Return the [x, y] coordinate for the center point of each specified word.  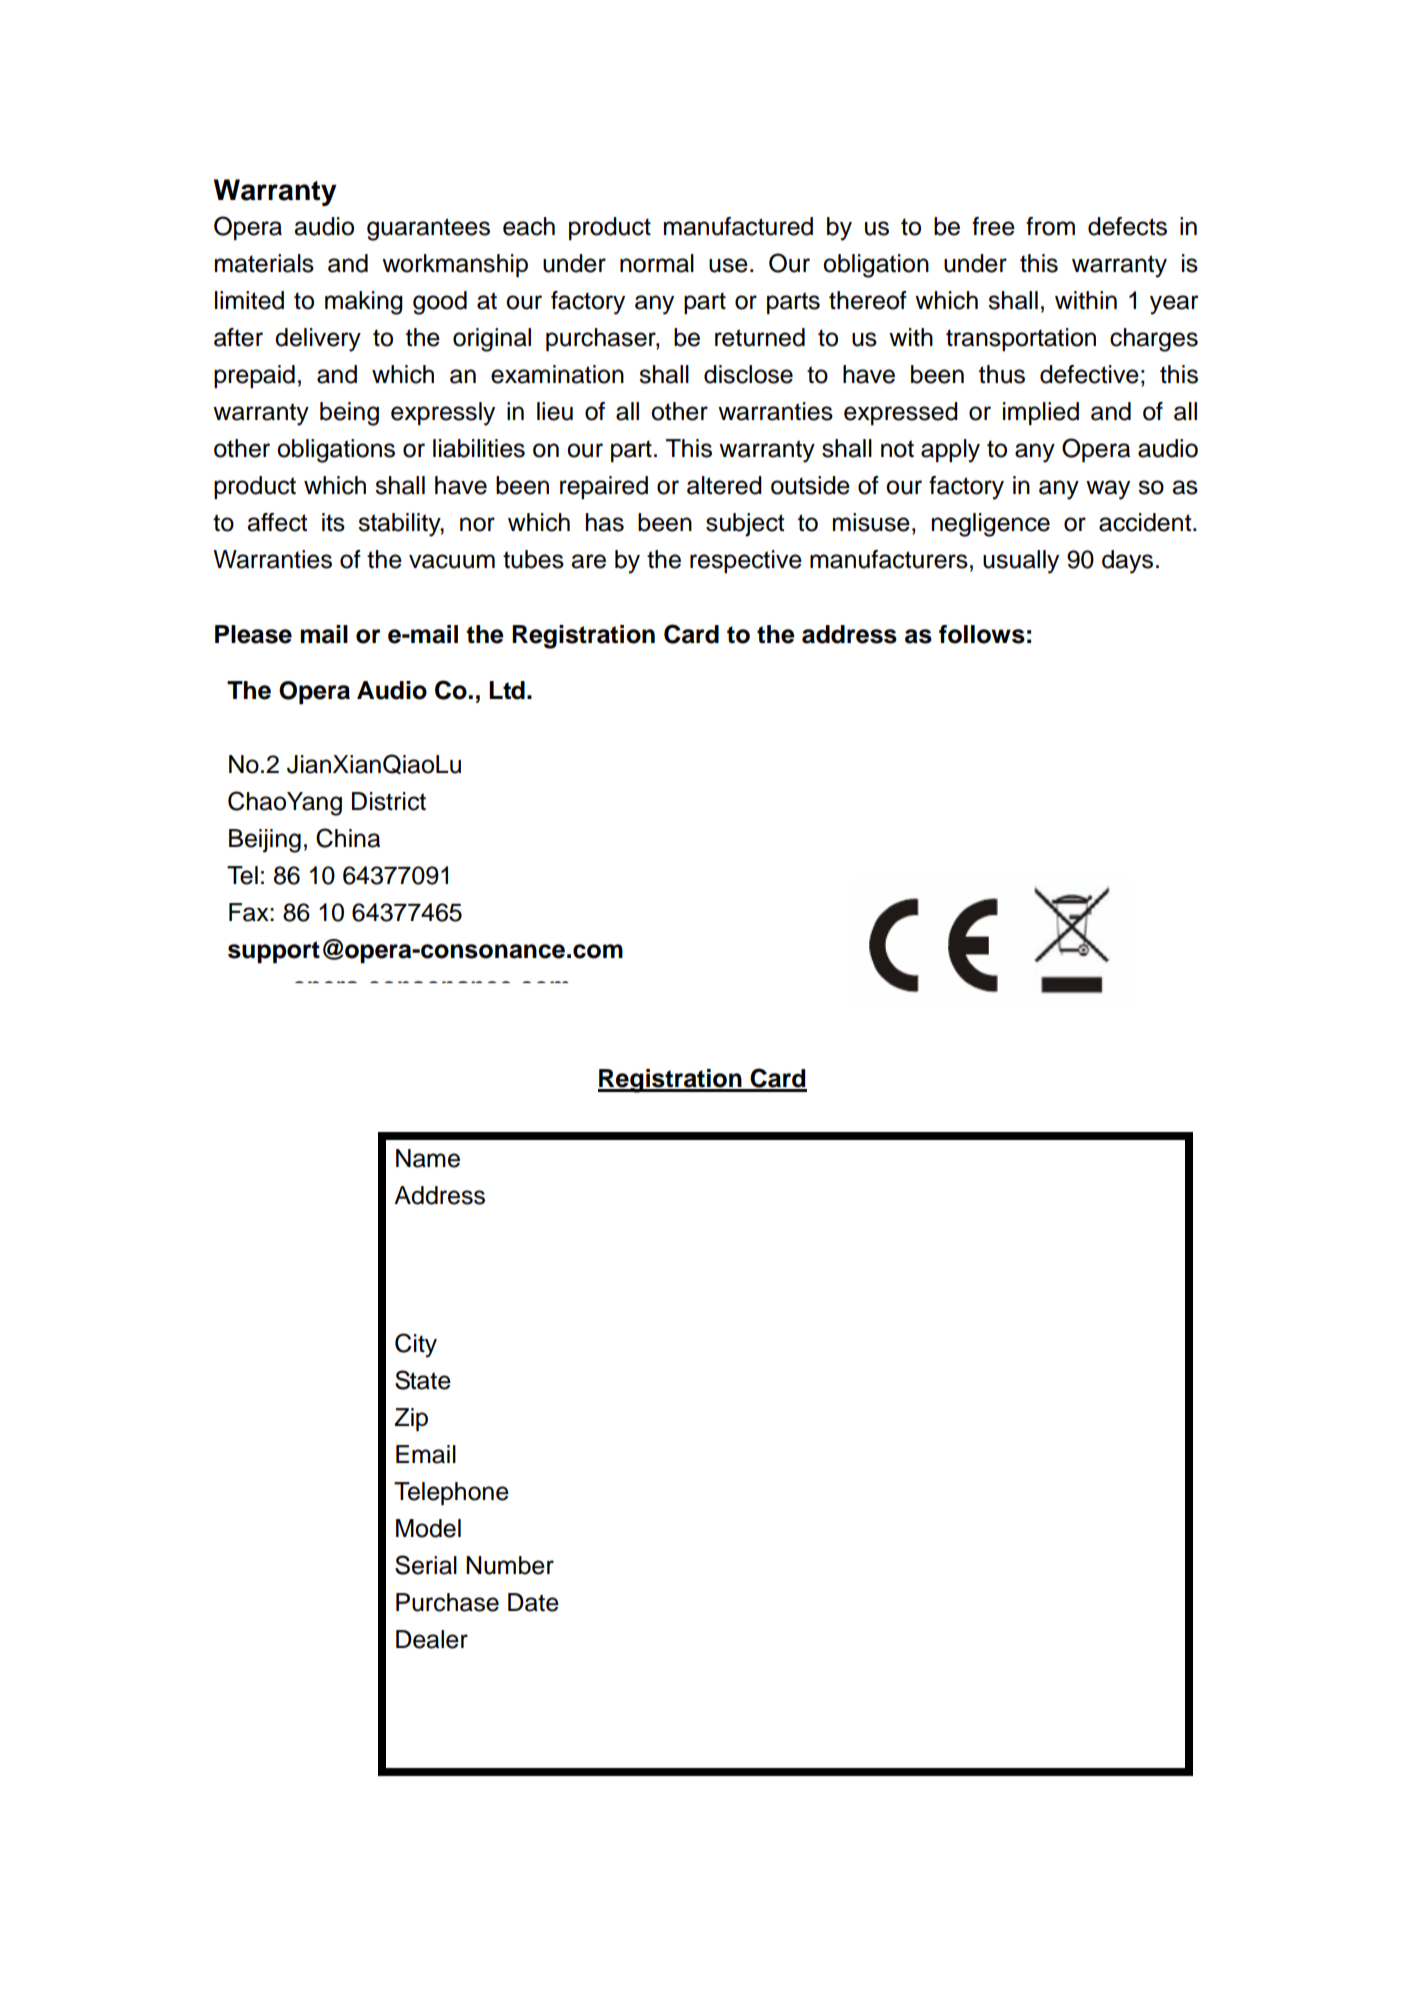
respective [746, 561]
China [348, 838]
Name [428, 1158]
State [423, 1380]
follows [982, 634]
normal [657, 263]
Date [533, 1602]
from [1050, 226]
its [333, 522]
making [364, 303]
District [389, 801]
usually [1021, 562]
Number [510, 1565]
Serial [426, 1565]
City [416, 1345]
